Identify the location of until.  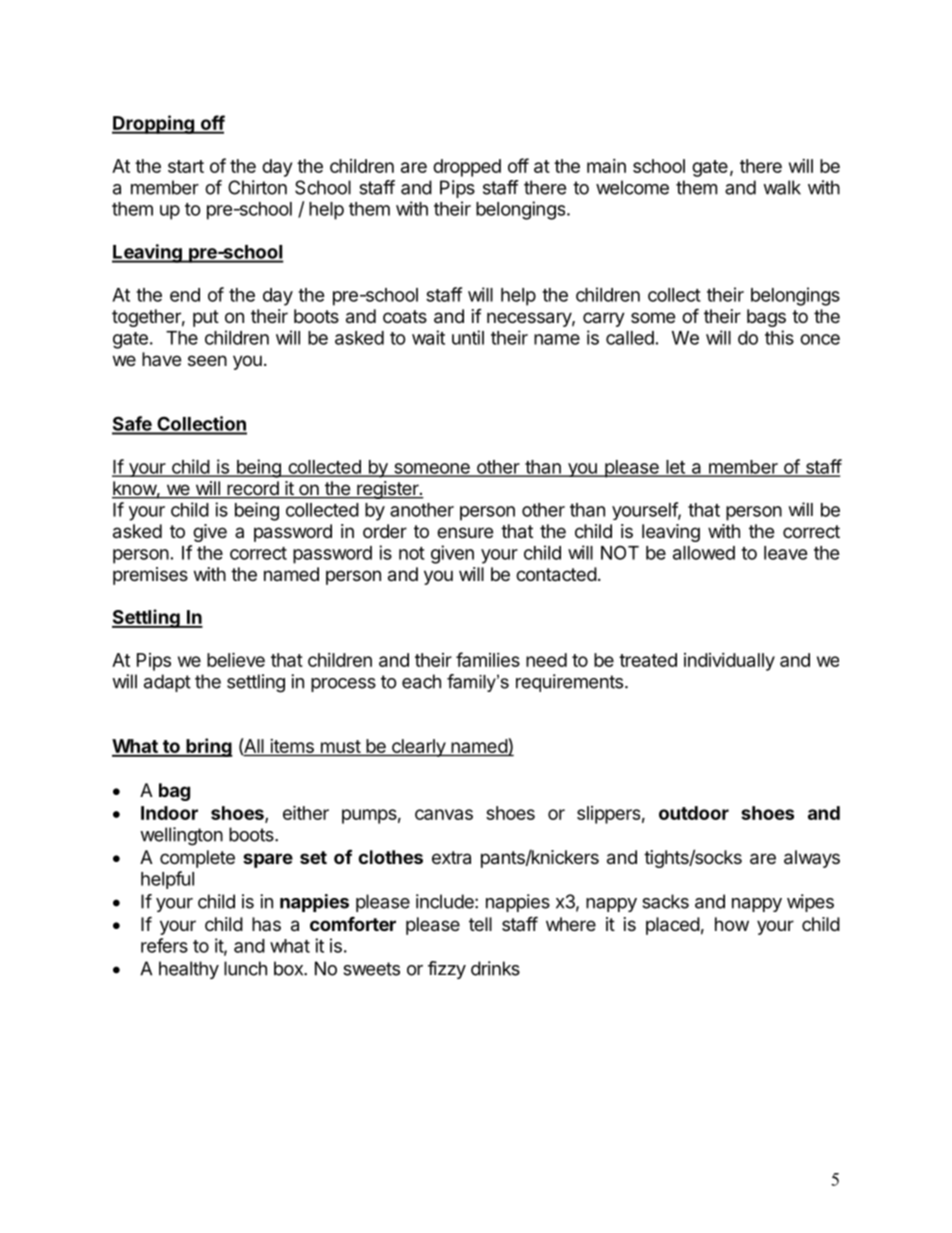
(468, 337).
